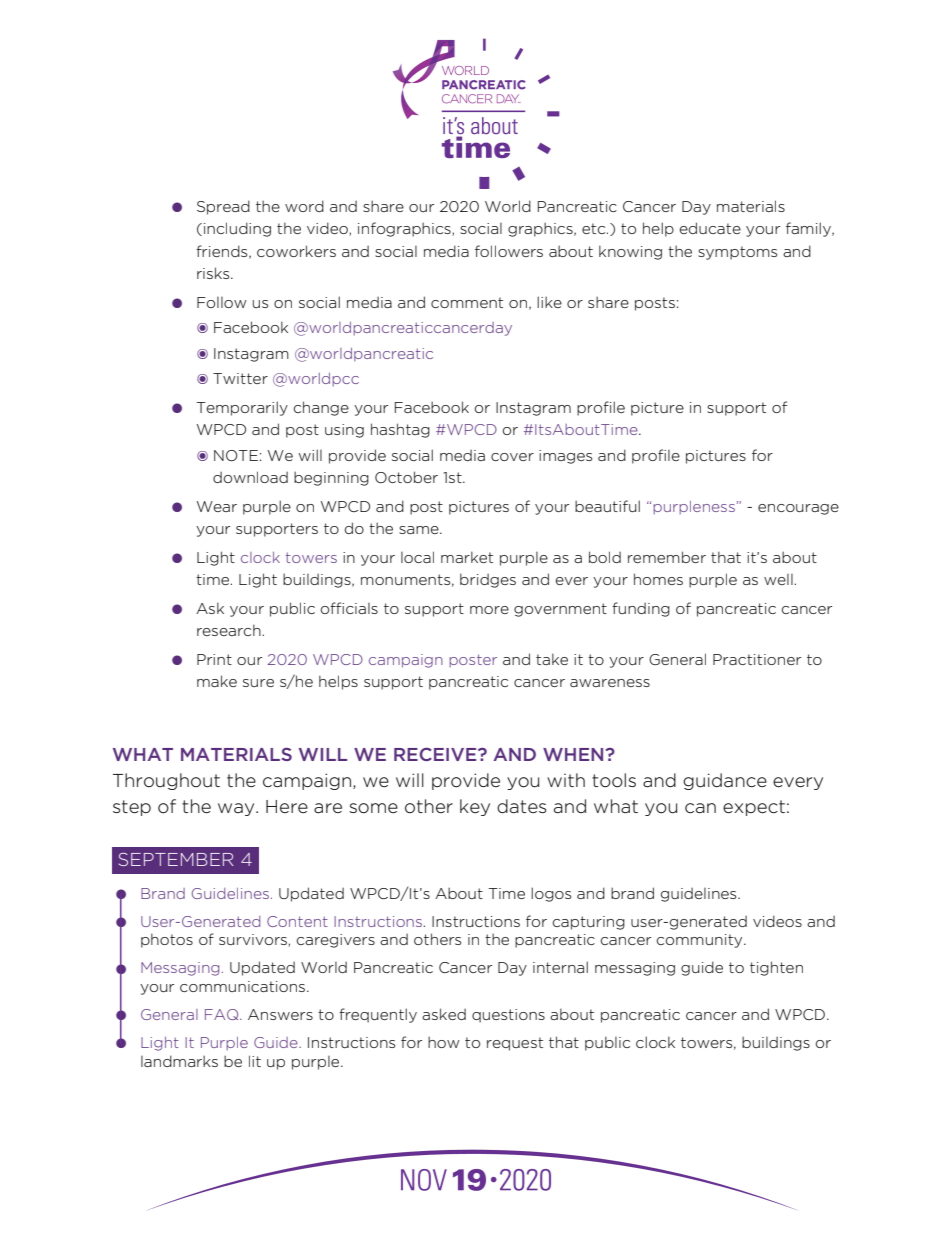  Describe the element at coordinates (725, 781) in the document. I see `guidance` at that location.
